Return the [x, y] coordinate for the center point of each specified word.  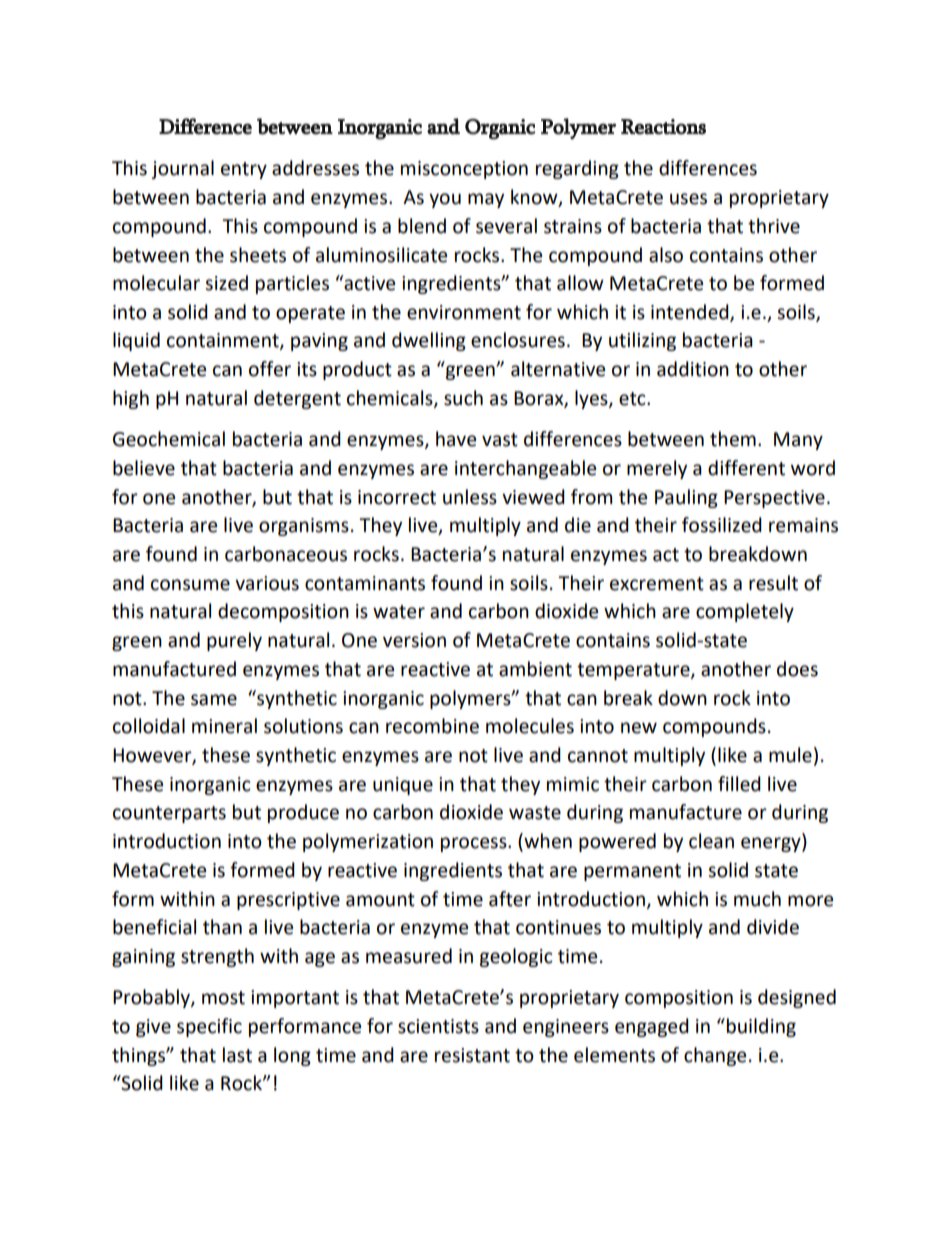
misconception [464, 170]
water [399, 612]
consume [190, 585]
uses [688, 199]
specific [209, 1027]
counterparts [169, 814]
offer [270, 369]
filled [739, 784]
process [475, 844]
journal [183, 169]
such [463, 398]
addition [693, 369]
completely [745, 612]
